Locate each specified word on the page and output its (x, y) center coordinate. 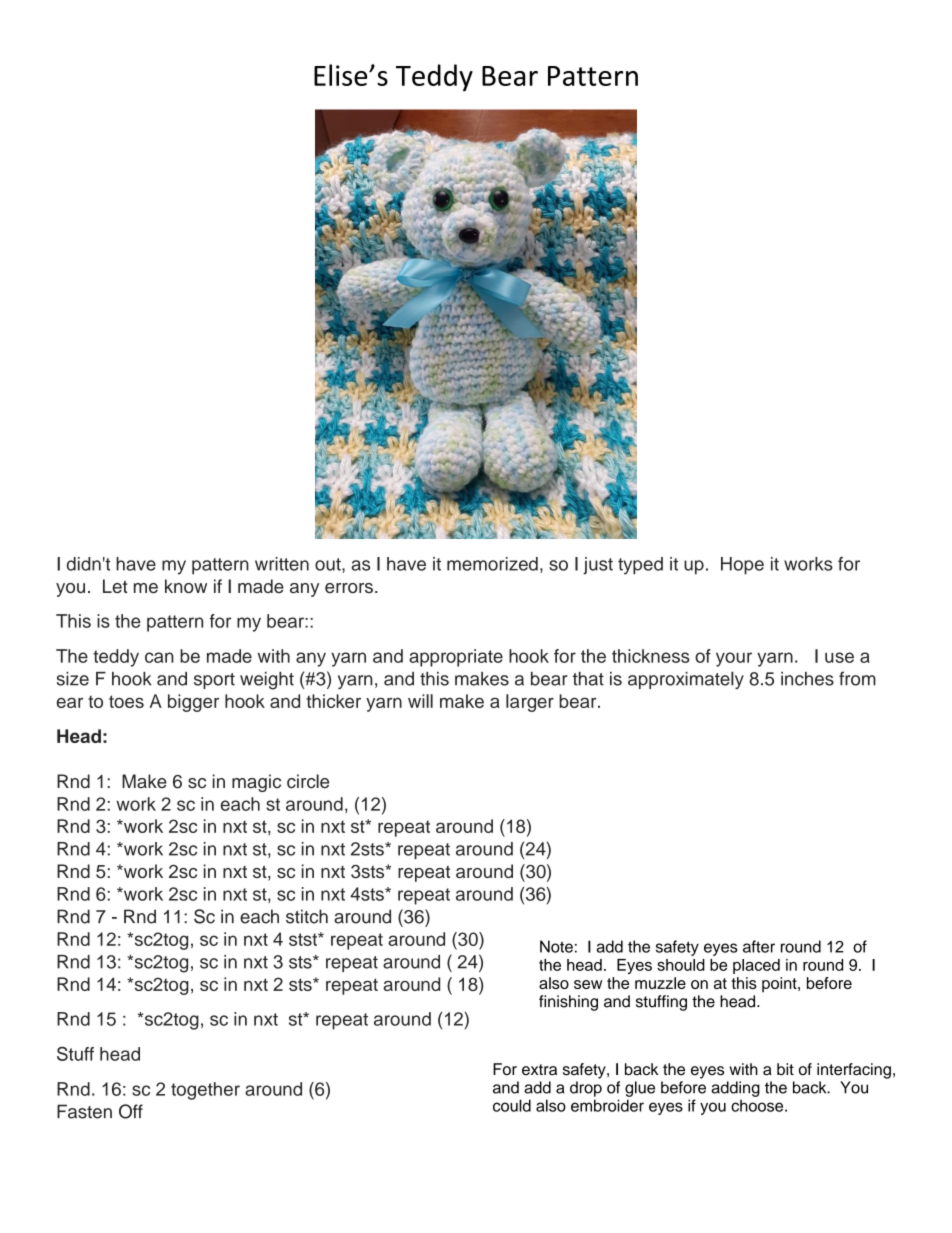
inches (807, 679)
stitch (307, 916)
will (420, 701)
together (205, 1091)
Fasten (84, 1111)
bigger (193, 703)
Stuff (75, 1053)
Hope (742, 566)
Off (131, 1111)
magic (256, 783)
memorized (492, 564)
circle (308, 781)
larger (530, 703)
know (186, 586)
